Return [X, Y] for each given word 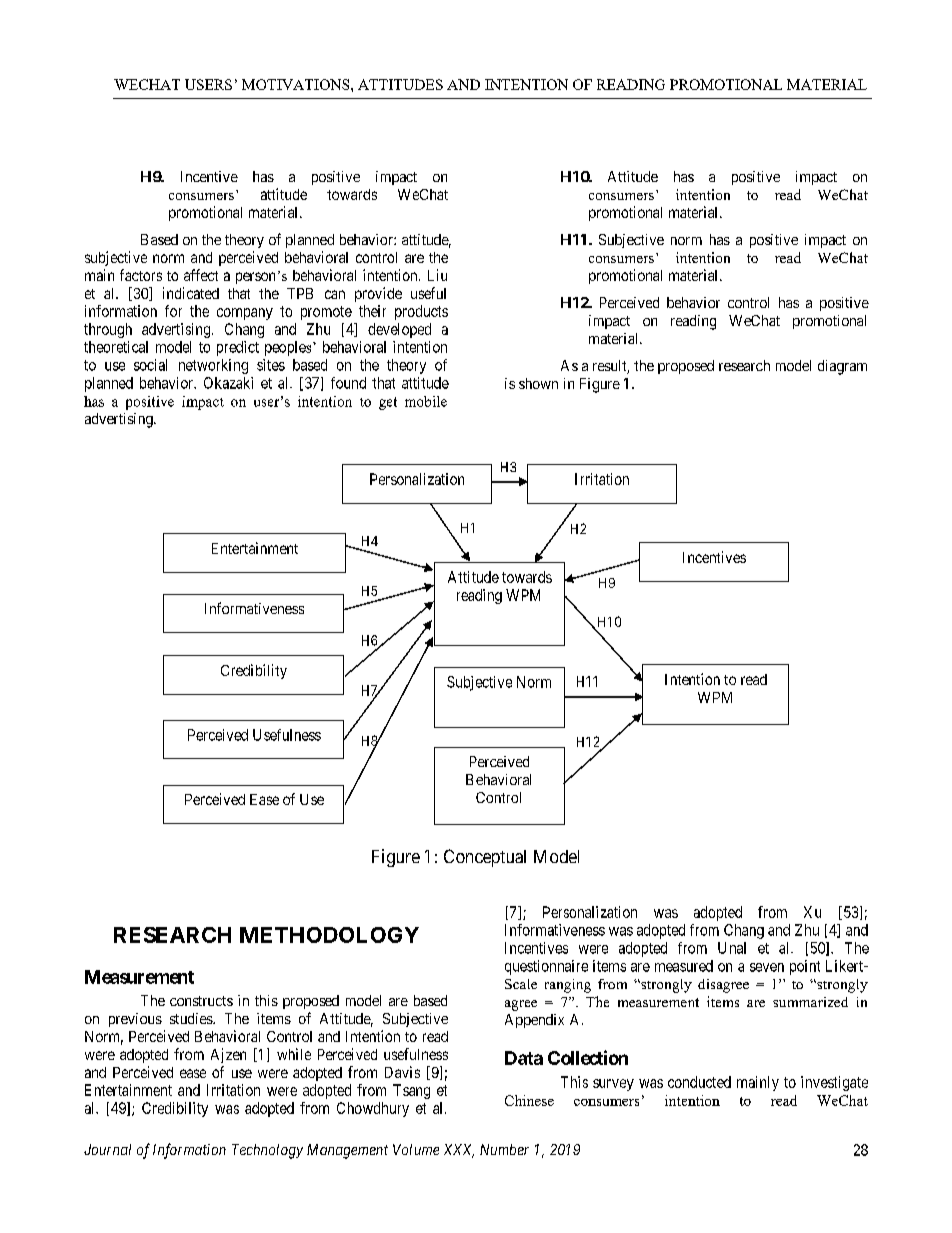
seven [767, 967]
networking [213, 366]
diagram [842, 367]
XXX [459, 1151]
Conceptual [485, 858]
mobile [426, 401]
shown [538, 383]
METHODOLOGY [329, 935]
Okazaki [228, 383]
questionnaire [546, 967]
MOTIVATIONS [297, 84]
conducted [699, 1082]
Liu [437, 275]
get [388, 403]
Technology [267, 1151]
